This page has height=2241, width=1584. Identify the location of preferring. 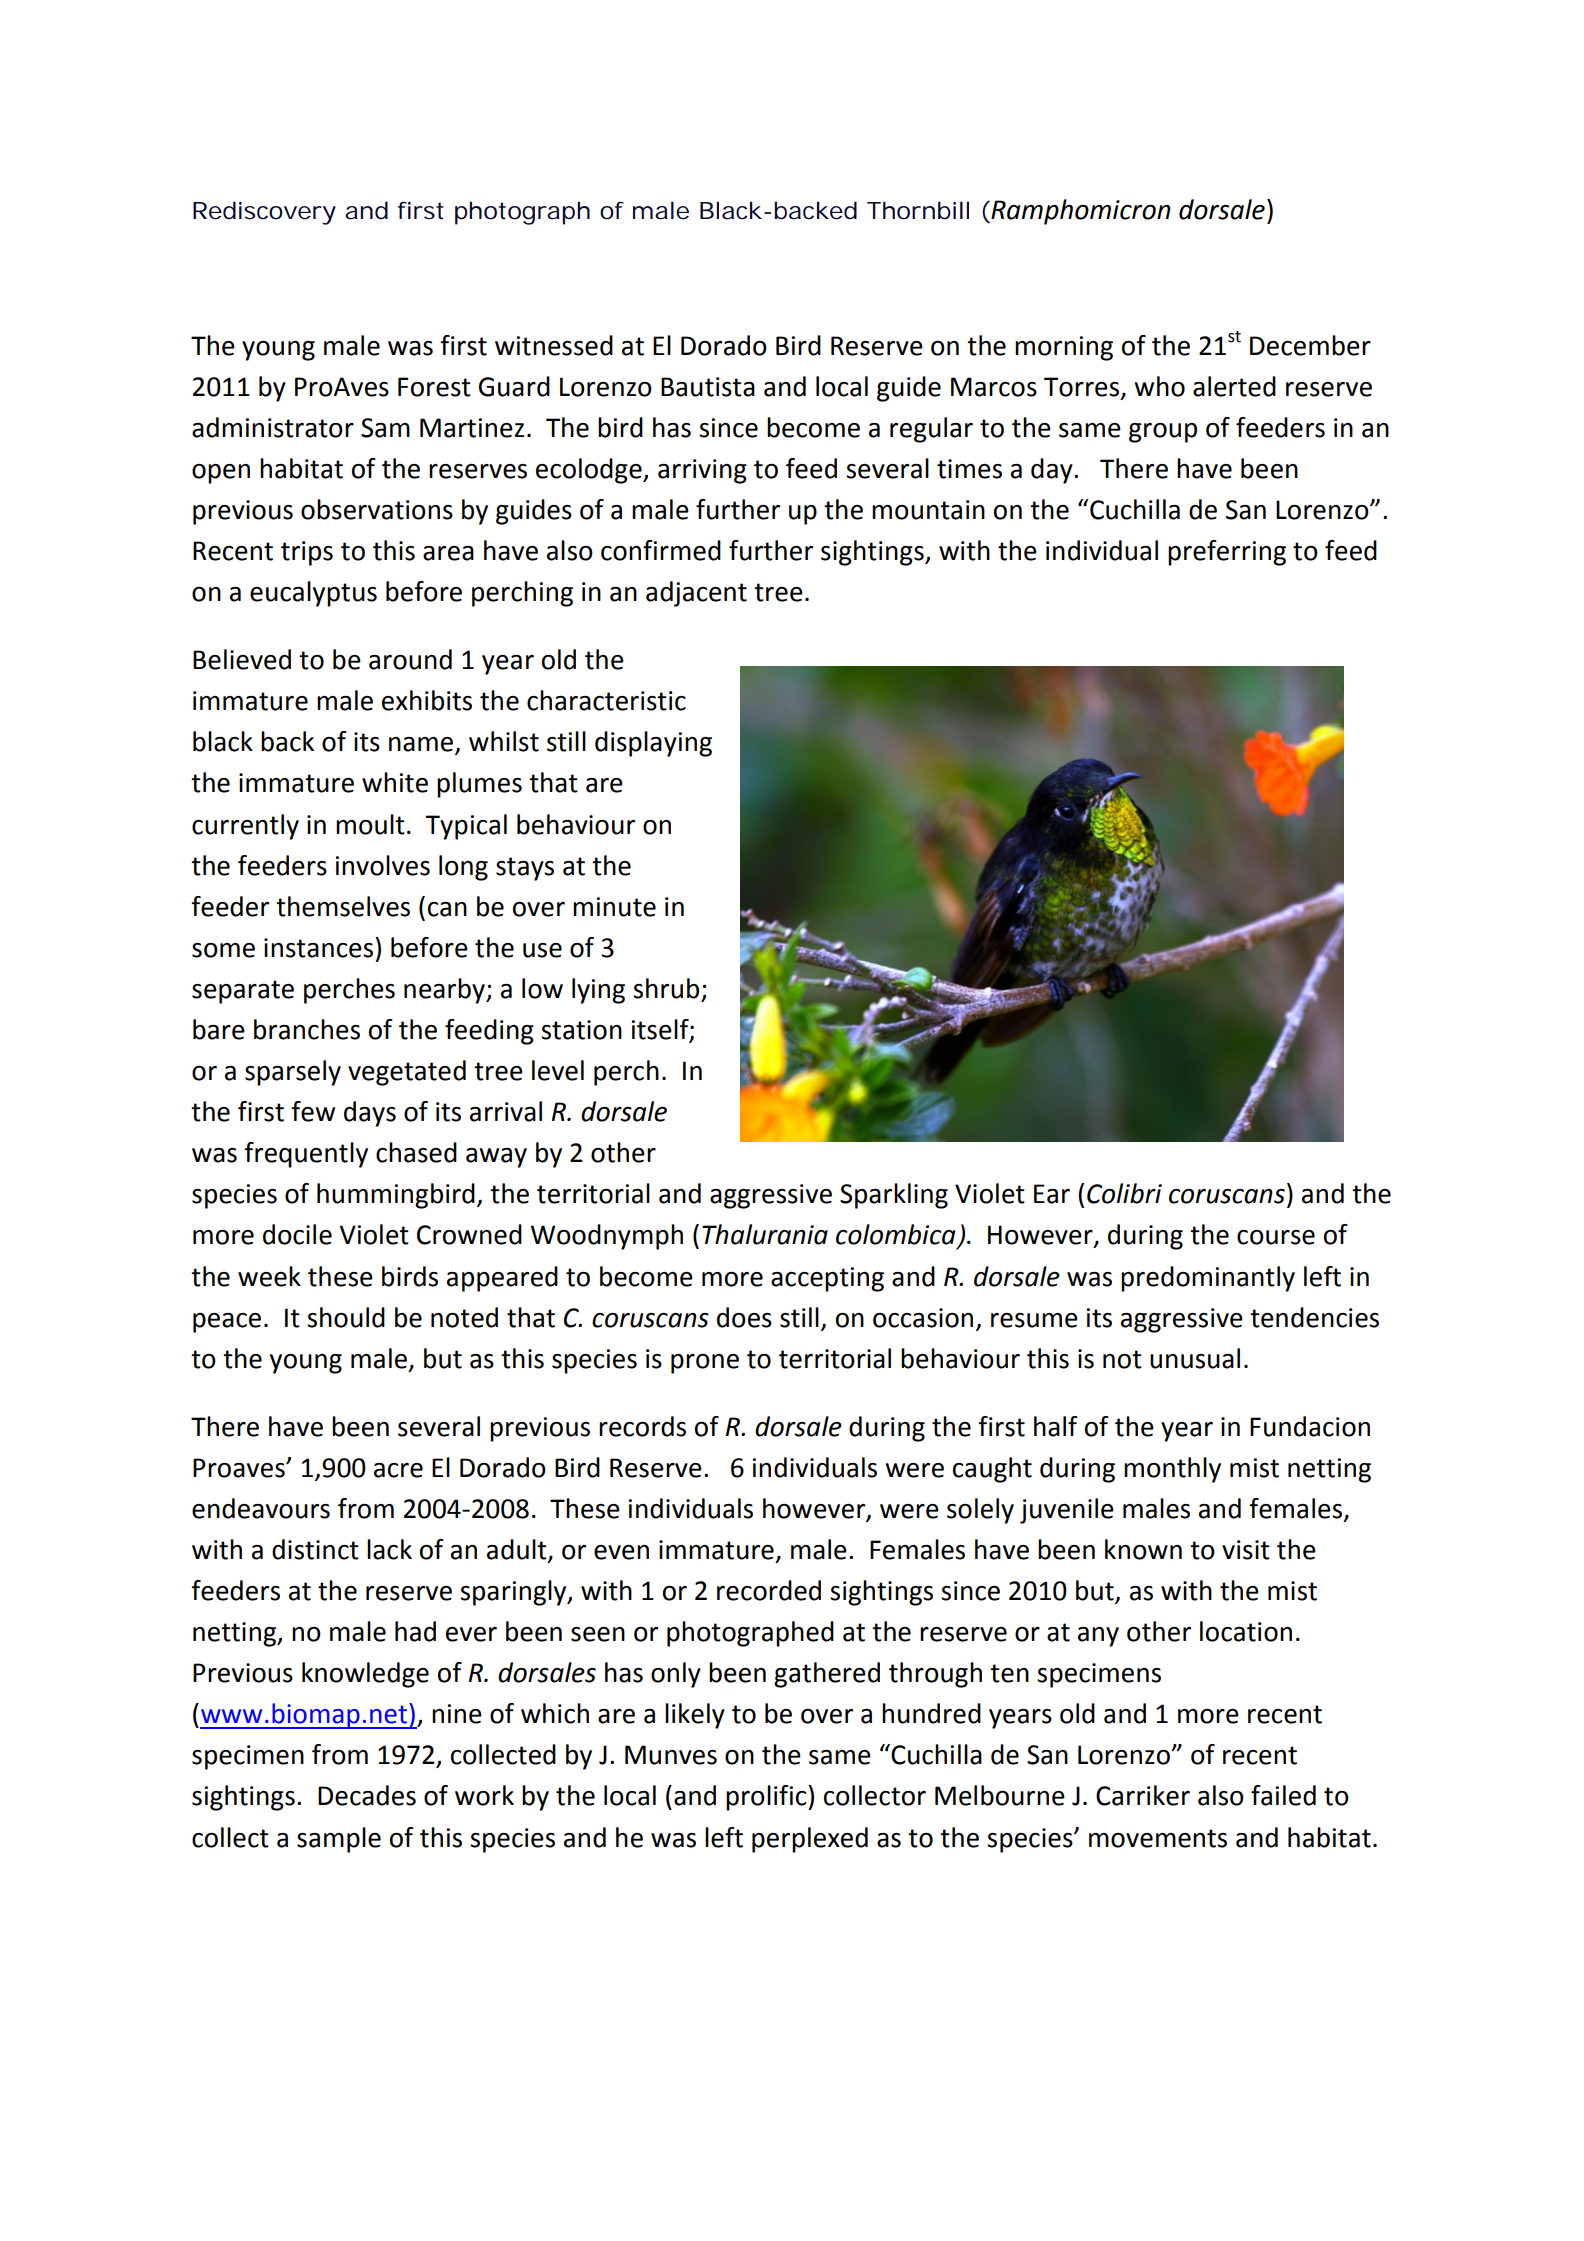
(1227, 553).
